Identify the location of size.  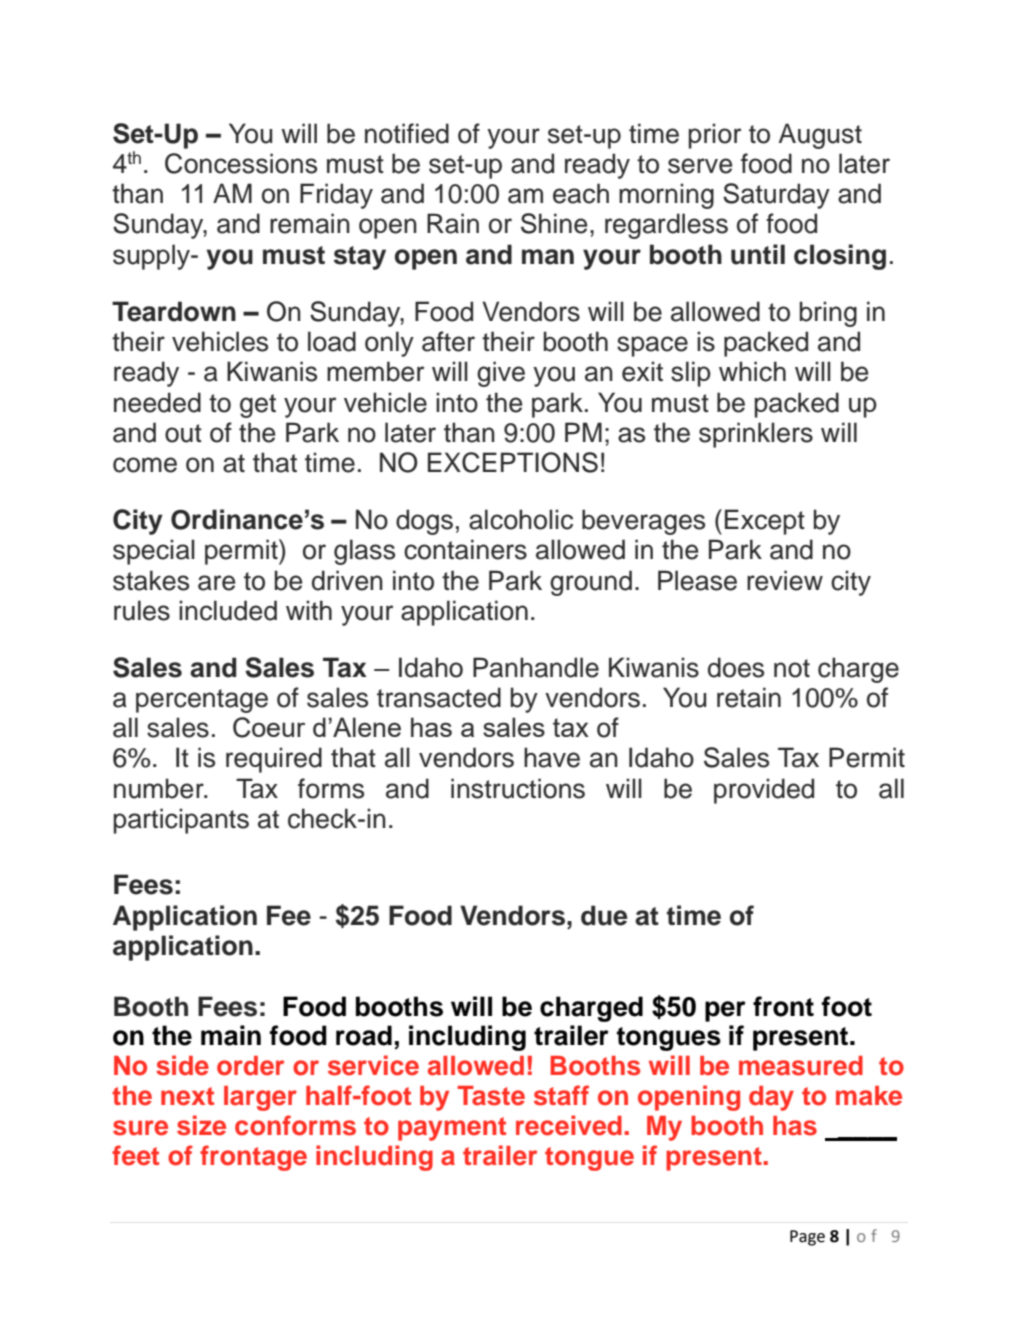
(201, 1125).
